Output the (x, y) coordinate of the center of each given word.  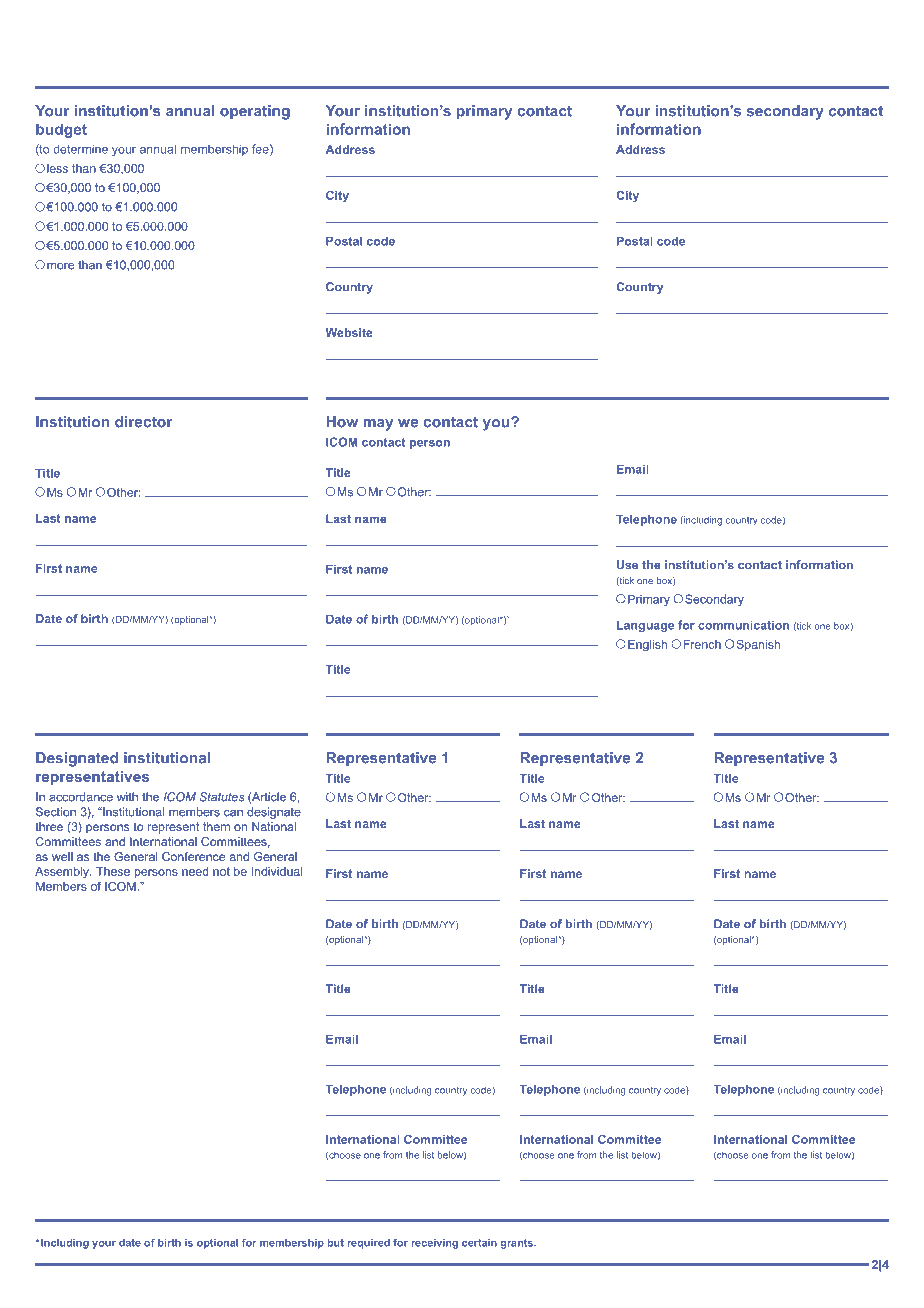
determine (80, 149)
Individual (277, 871)
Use (627, 565)
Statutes (222, 797)
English (647, 646)
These (113, 871)
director (143, 422)
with (127, 797)
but (336, 1243)
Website (349, 332)
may (378, 425)
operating (255, 112)
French (702, 644)
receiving (435, 1244)
